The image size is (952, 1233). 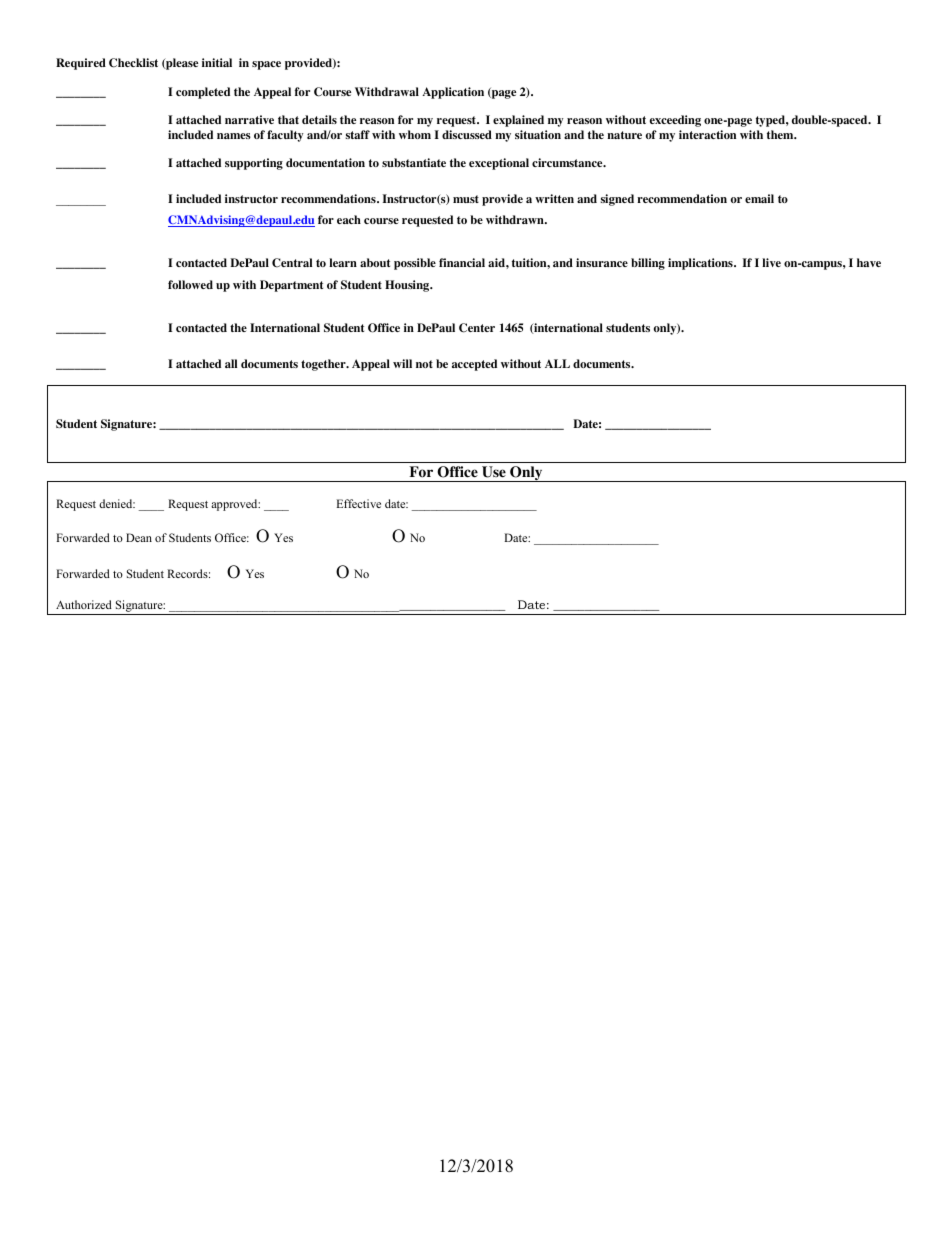 What do you see at coordinates (203, 93) in the page?
I see `completed` at bounding box center [203, 93].
